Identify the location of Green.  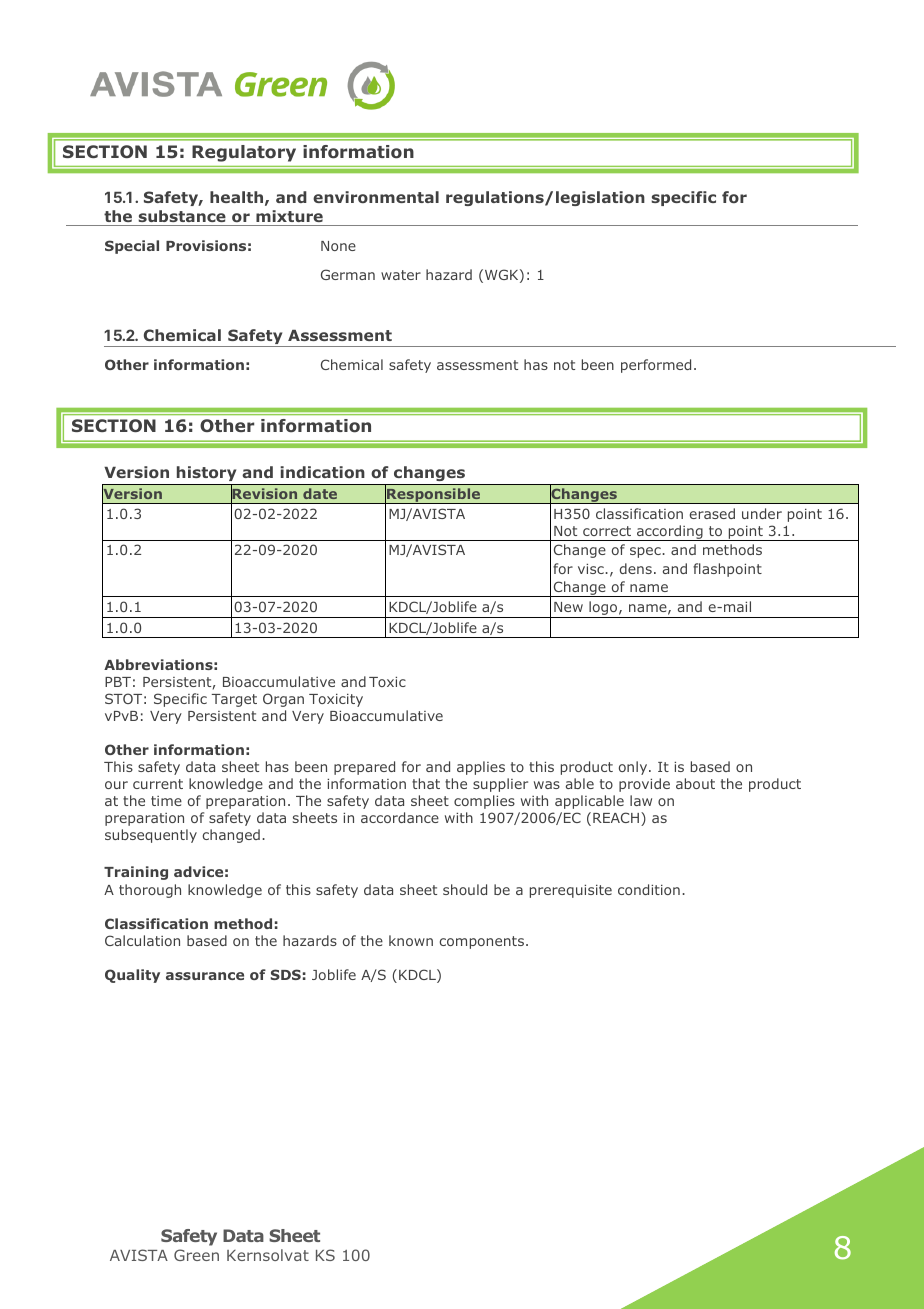
(196, 1255).
